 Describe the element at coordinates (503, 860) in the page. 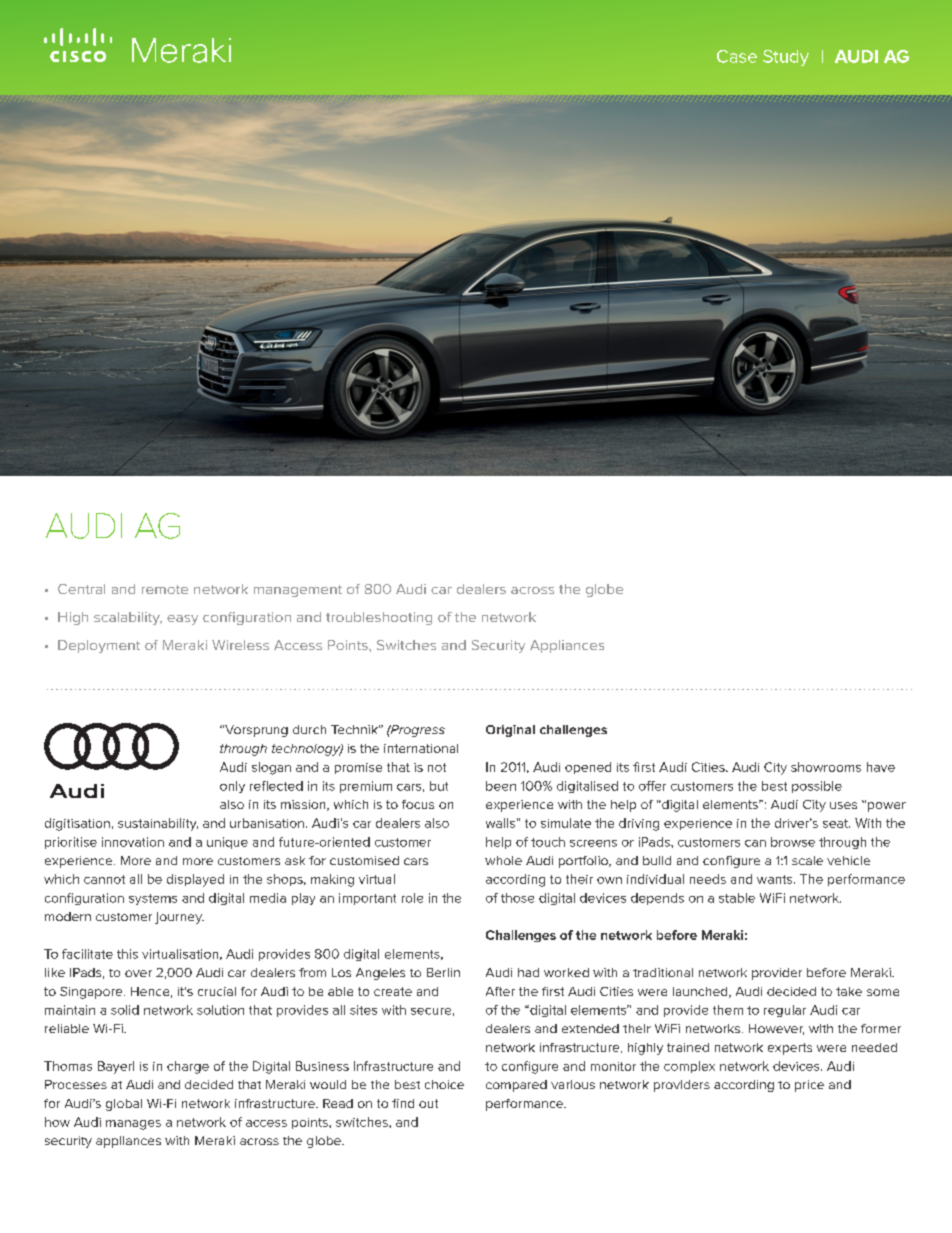

I see `whole` at that location.
